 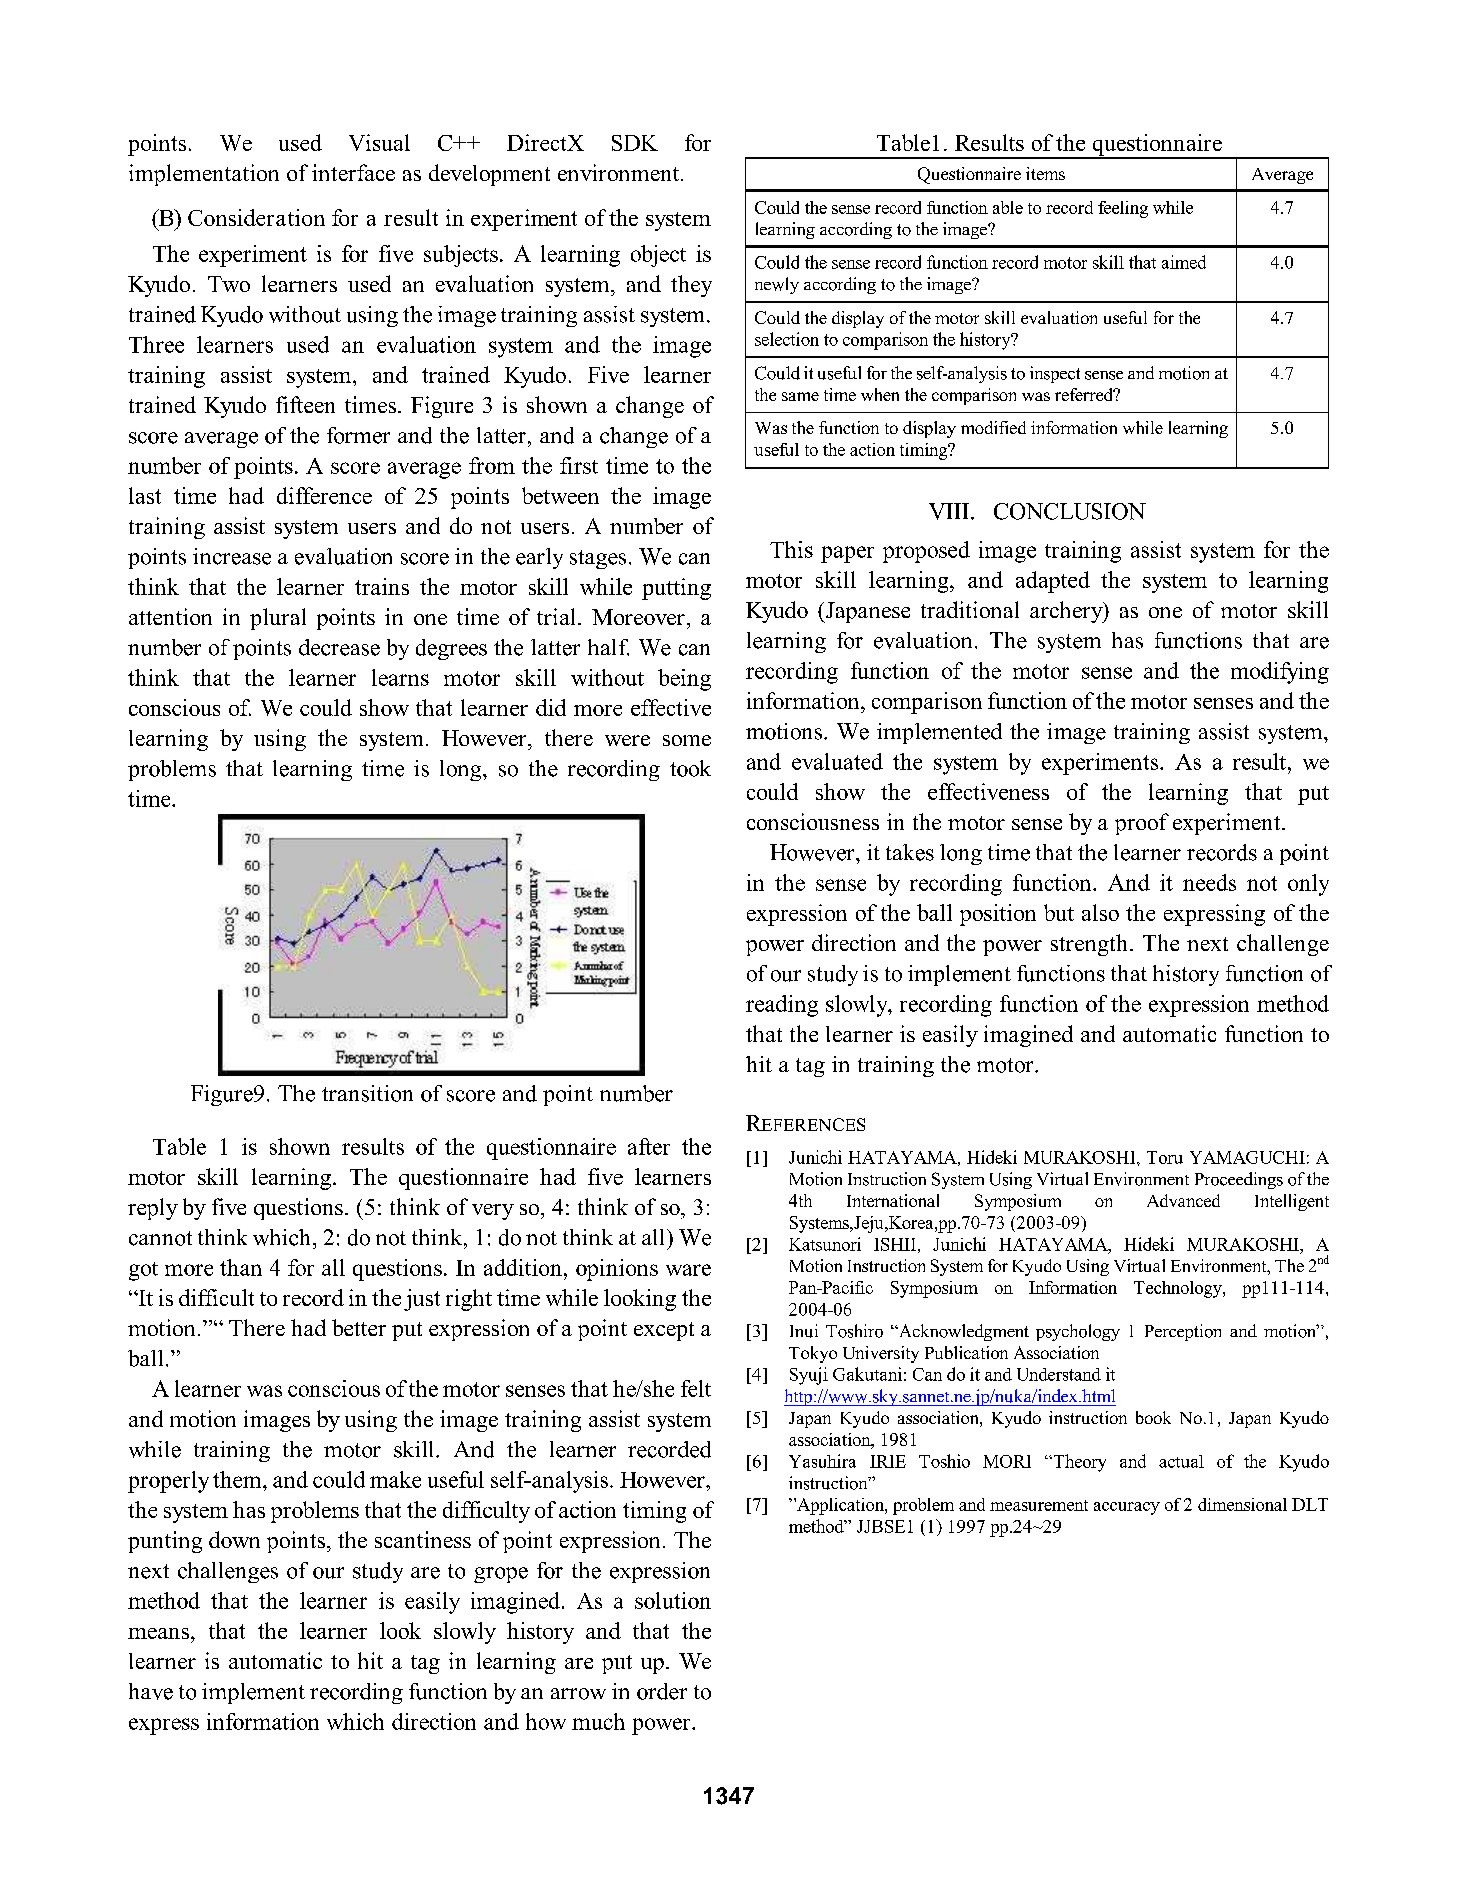 What do you see at coordinates (662, 1691) in the screenshot?
I see `order` at bounding box center [662, 1691].
